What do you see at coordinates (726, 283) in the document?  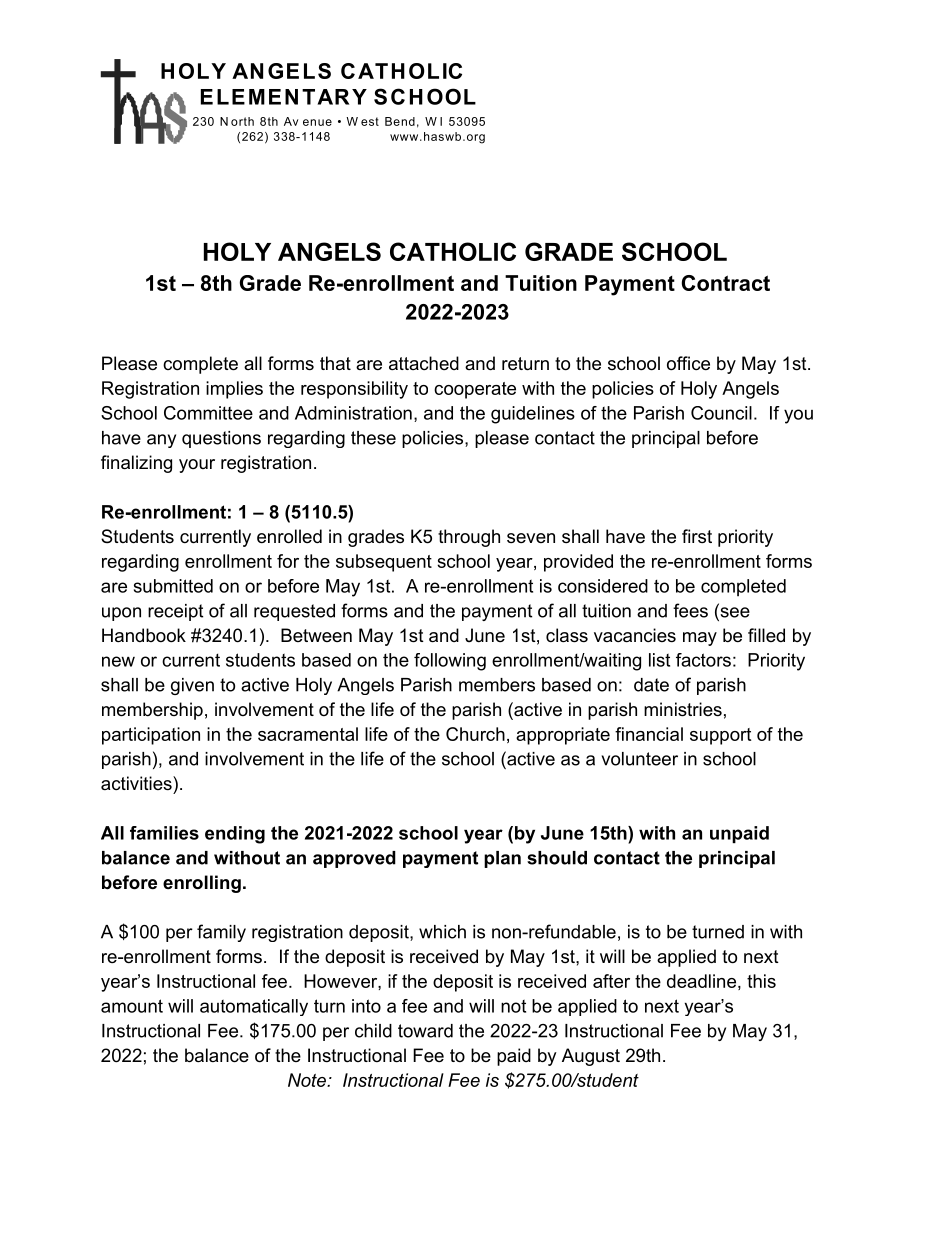 I see `Contract` at bounding box center [726, 283].
